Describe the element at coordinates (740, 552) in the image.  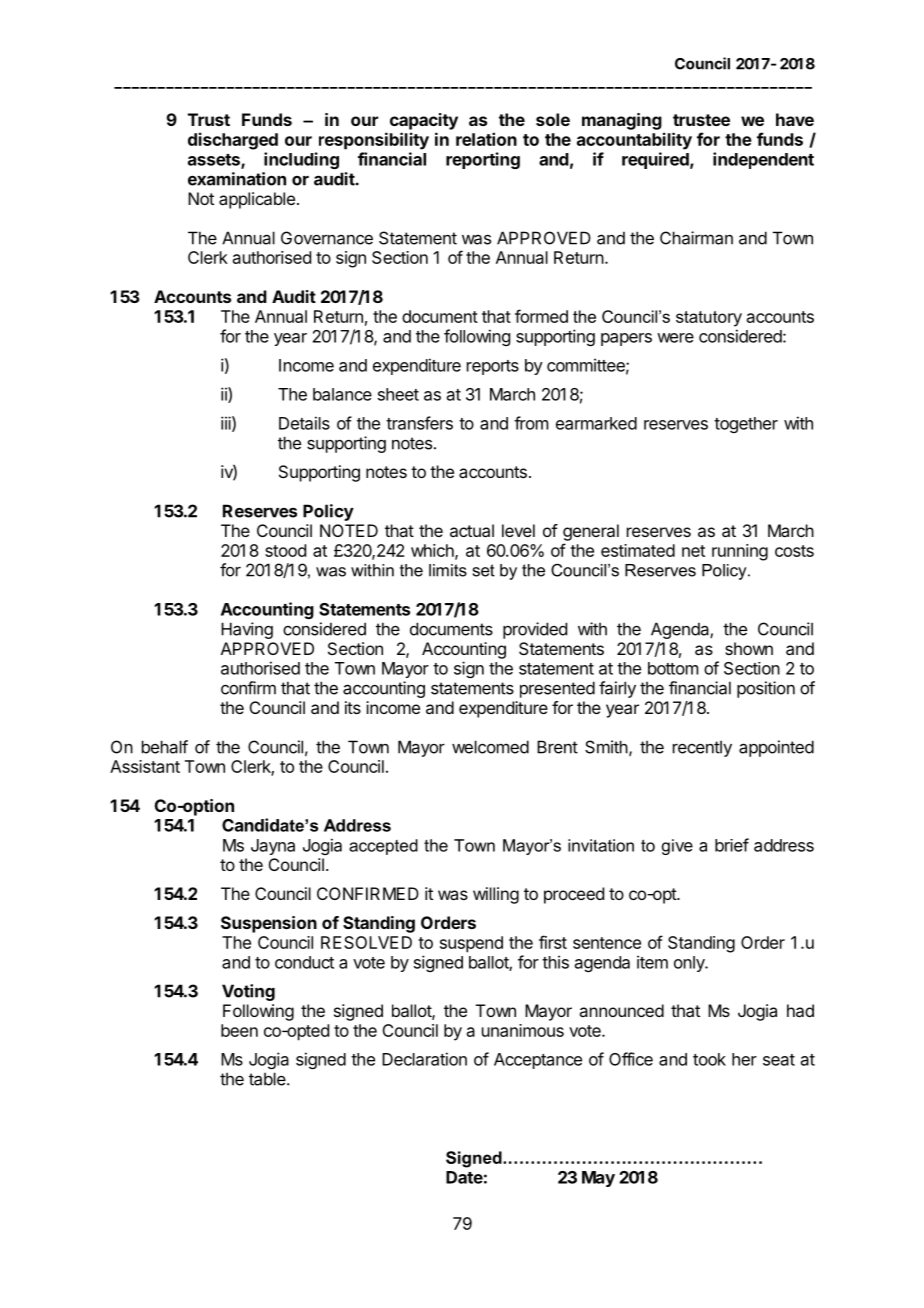
I see `running` at that location.
